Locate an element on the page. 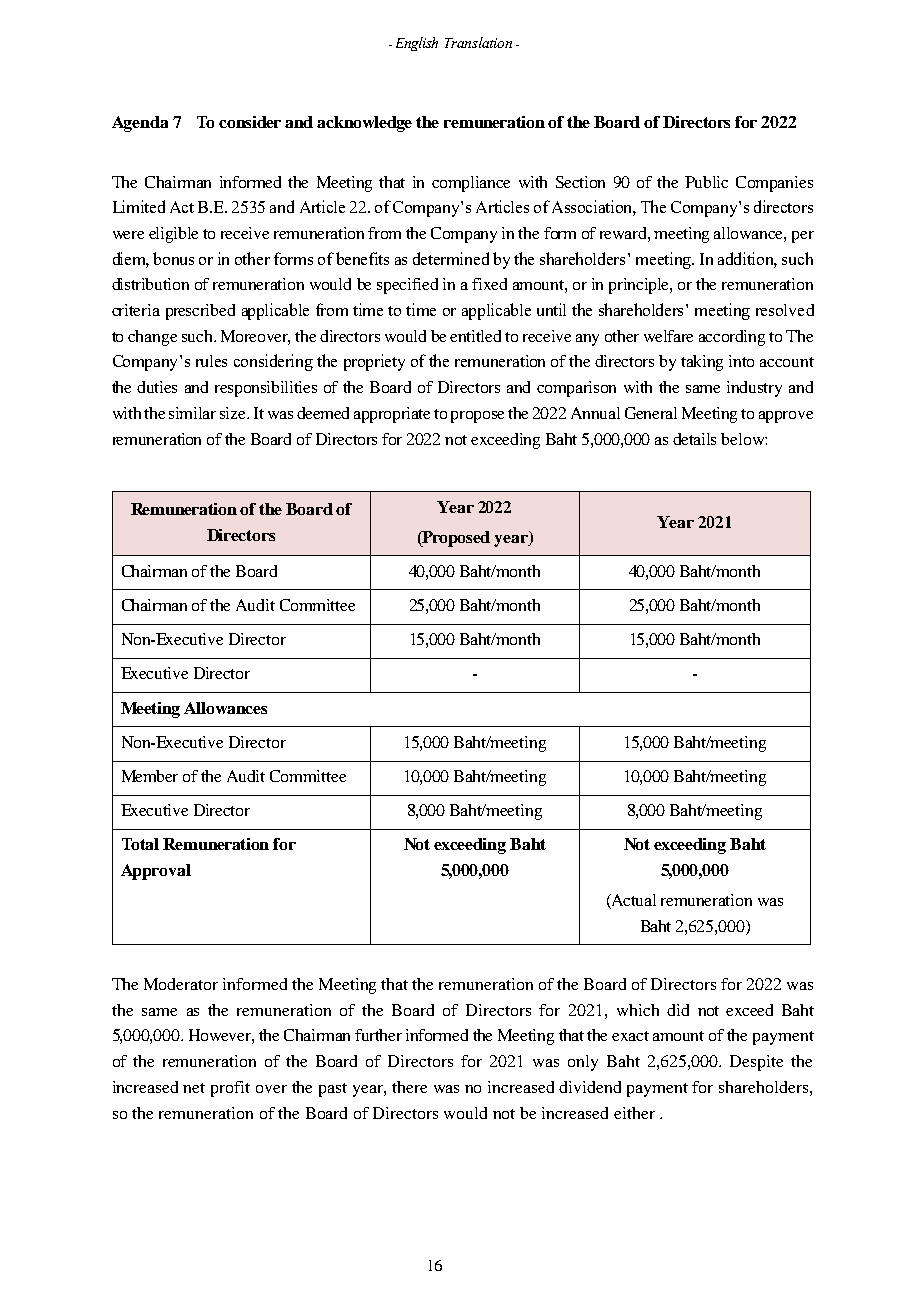 Image resolution: width=924 pixels, height=1308 pixels. Public is located at coordinates (706, 182).
